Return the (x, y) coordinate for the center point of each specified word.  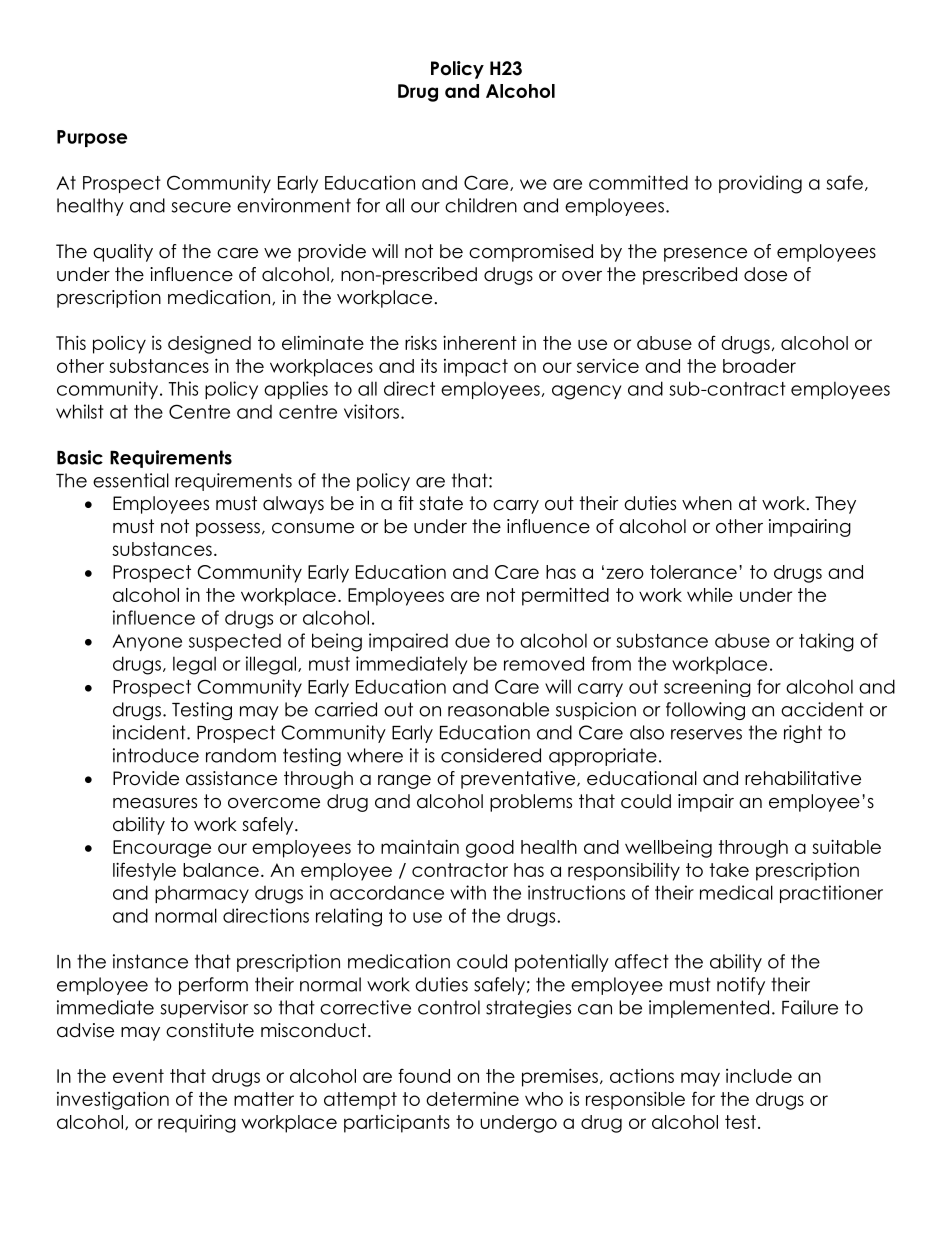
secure (201, 207)
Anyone (147, 642)
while (710, 595)
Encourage (162, 849)
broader (759, 366)
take (729, 870)
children (481, 205)
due (472, 640)
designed (209, 344)
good (490, 849)
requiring (197, 1123)
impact (476, 368)
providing (760, 184)
